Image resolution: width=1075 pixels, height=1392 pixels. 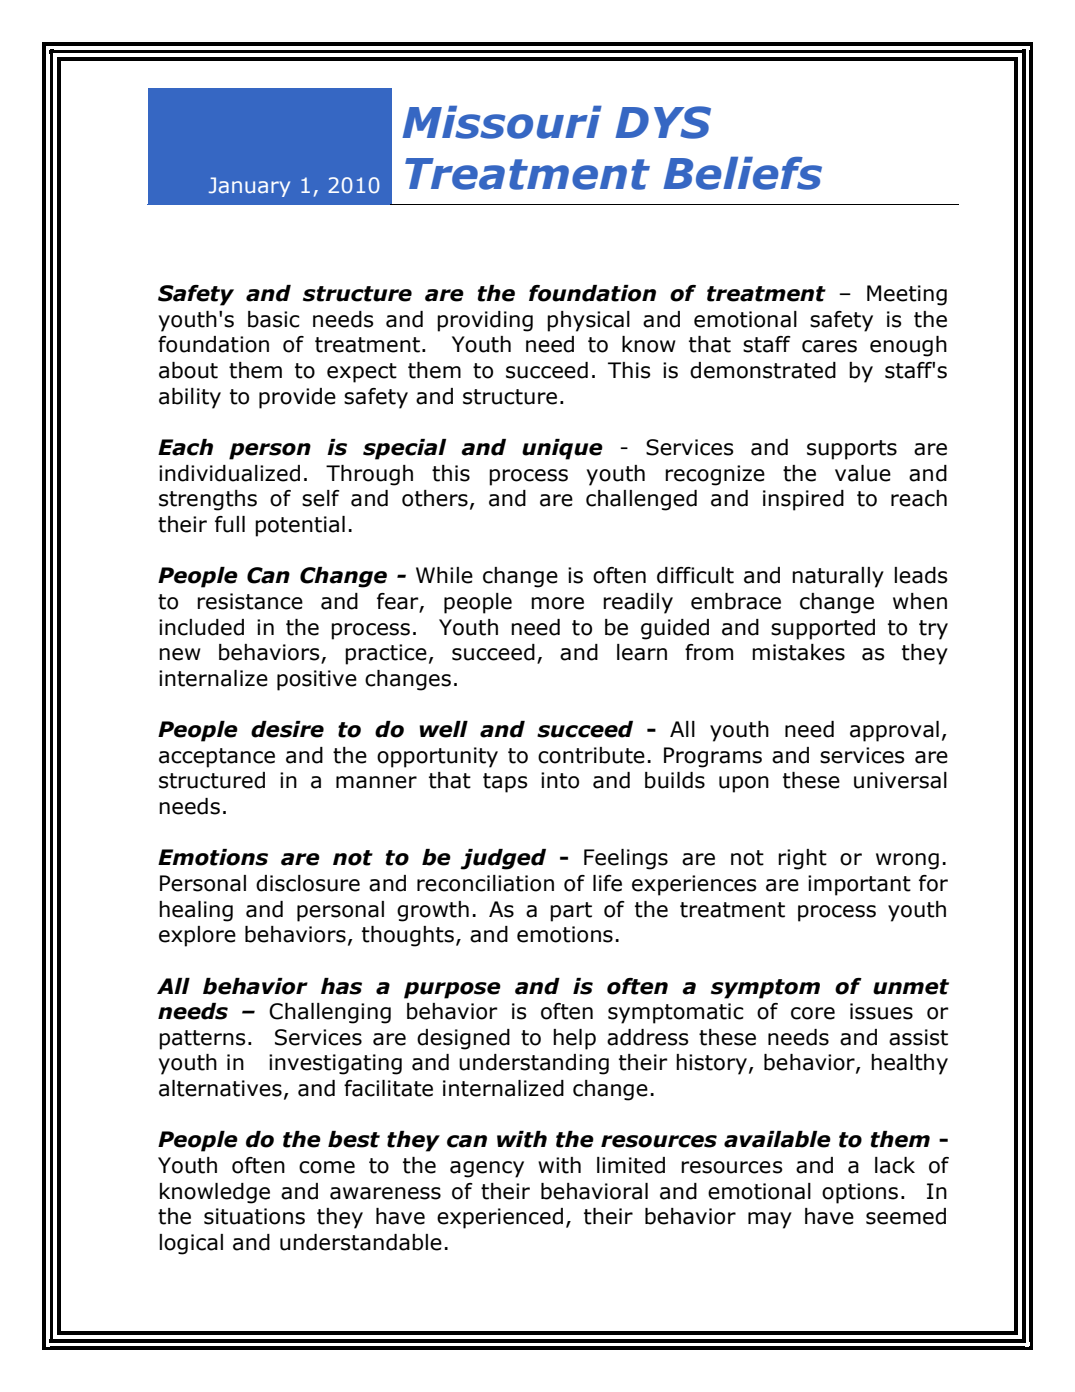 What do you see at coordinates (300, 526) in the screenshot?
I see `potential` at bounding box center [300, 526].
